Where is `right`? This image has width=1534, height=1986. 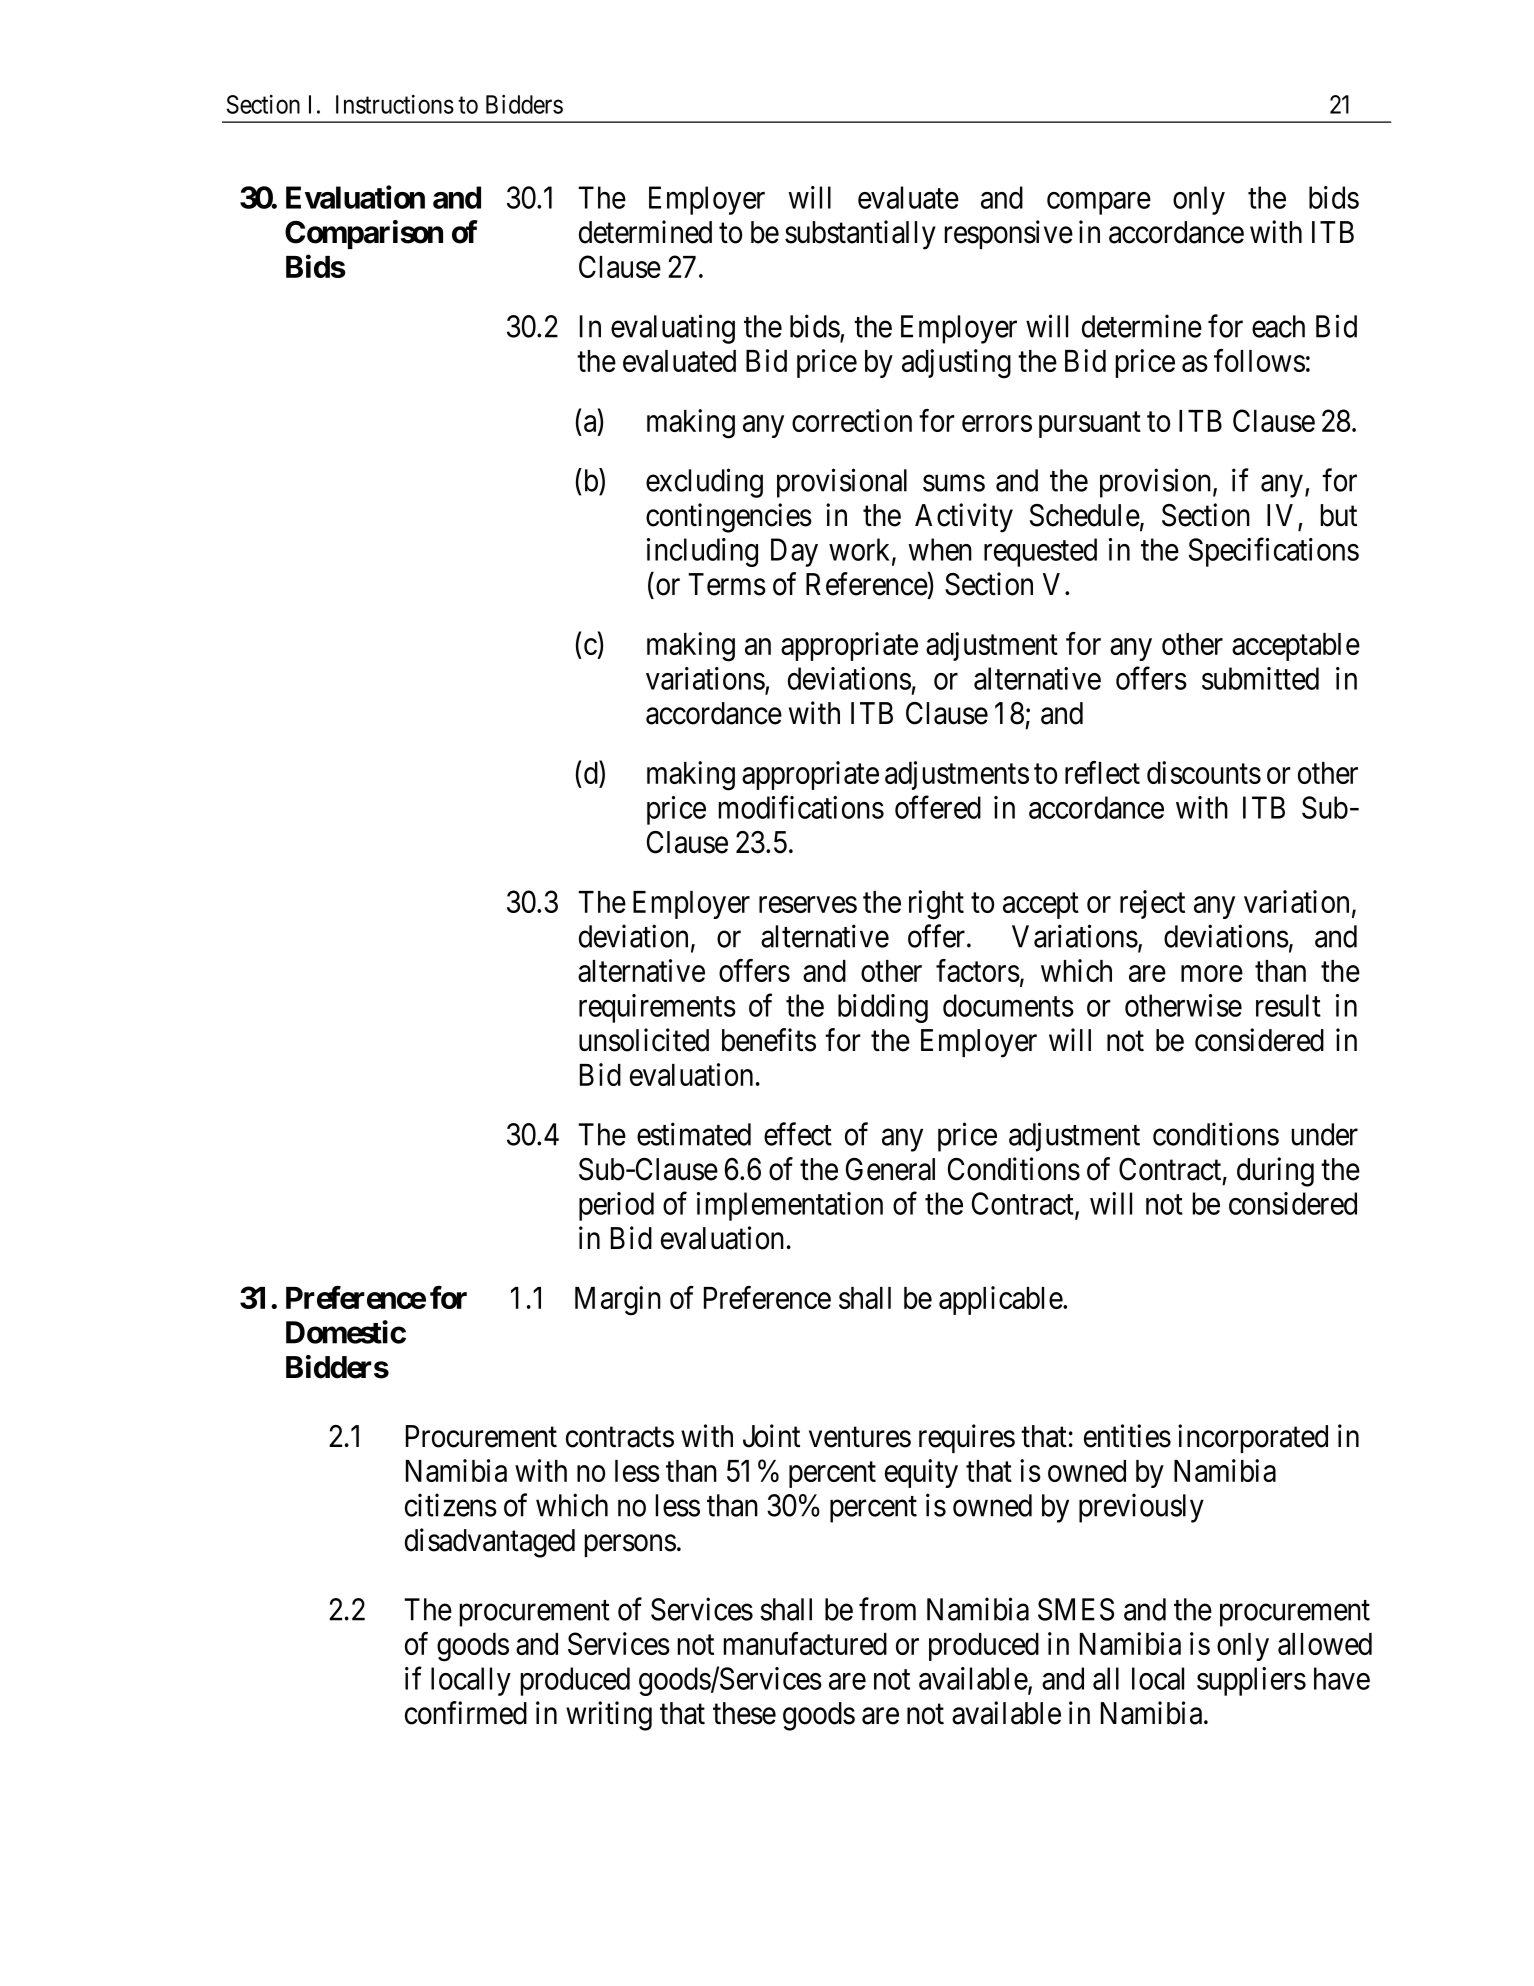
right is located at coordinates (936, 905).
